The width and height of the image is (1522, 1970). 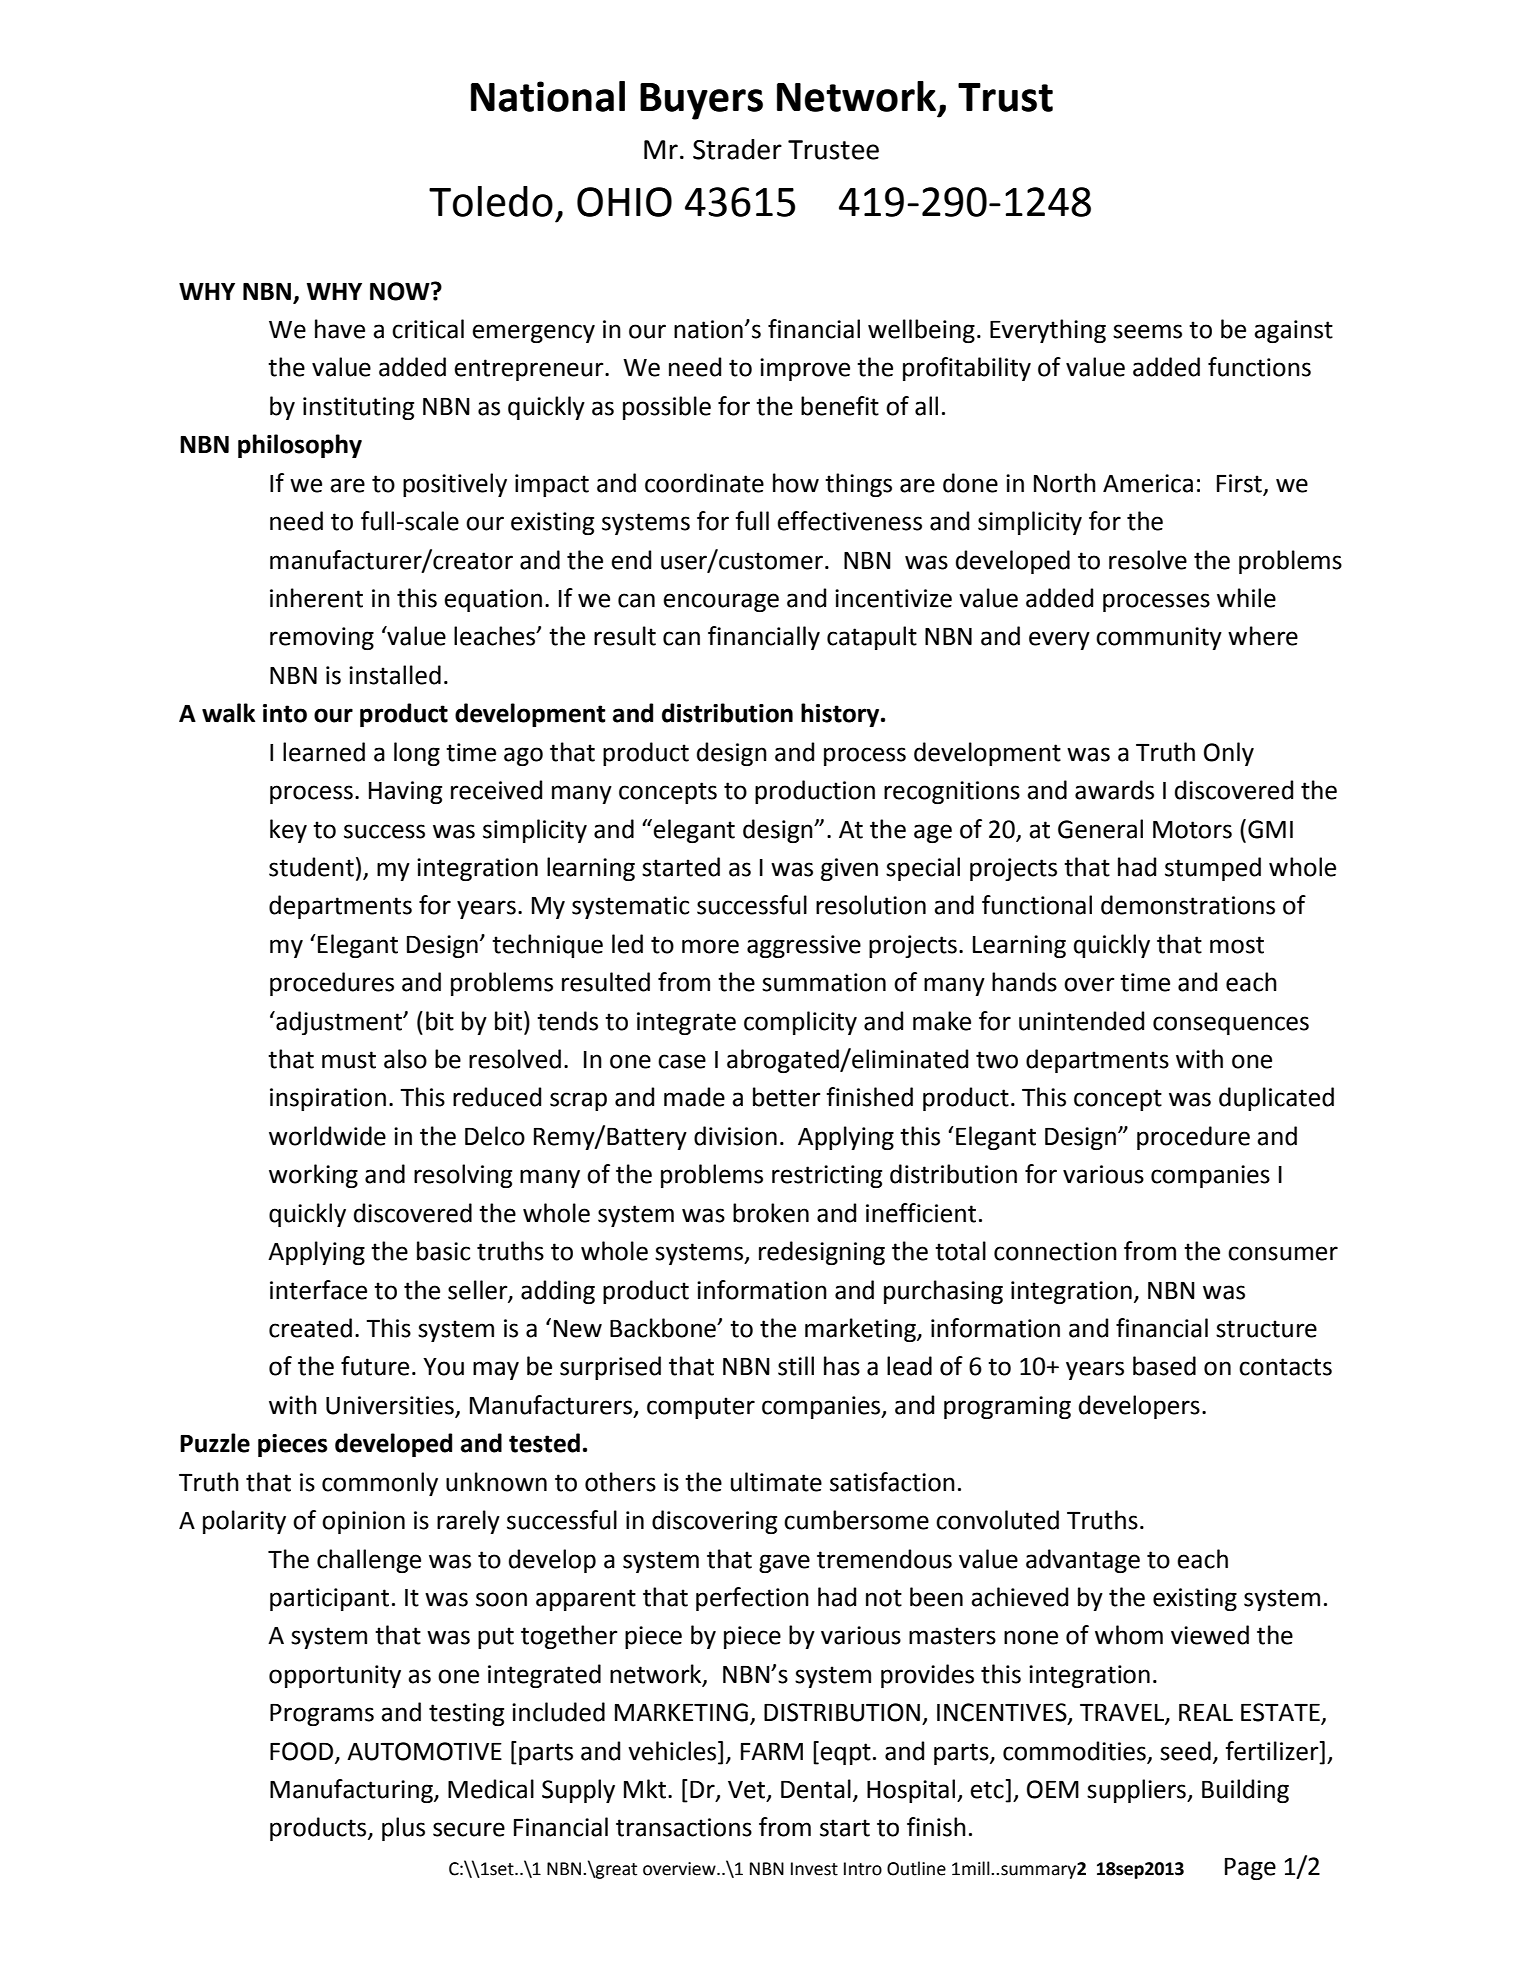 What do you see at coordinates (771, 1213) in the image?
I see `broken` at bounding box center [771, 1213].
